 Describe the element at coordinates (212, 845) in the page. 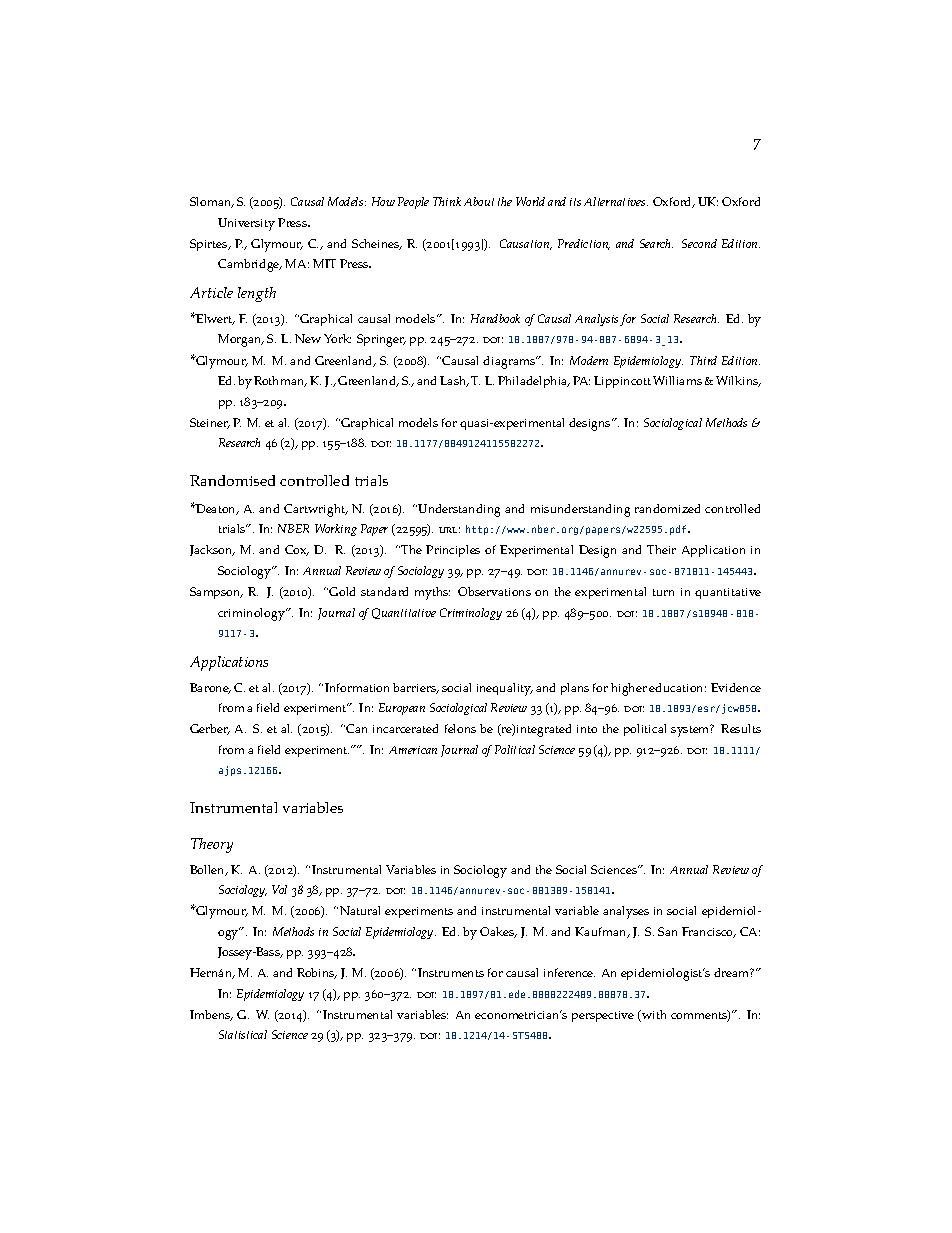

I see `Theory` at that location.
